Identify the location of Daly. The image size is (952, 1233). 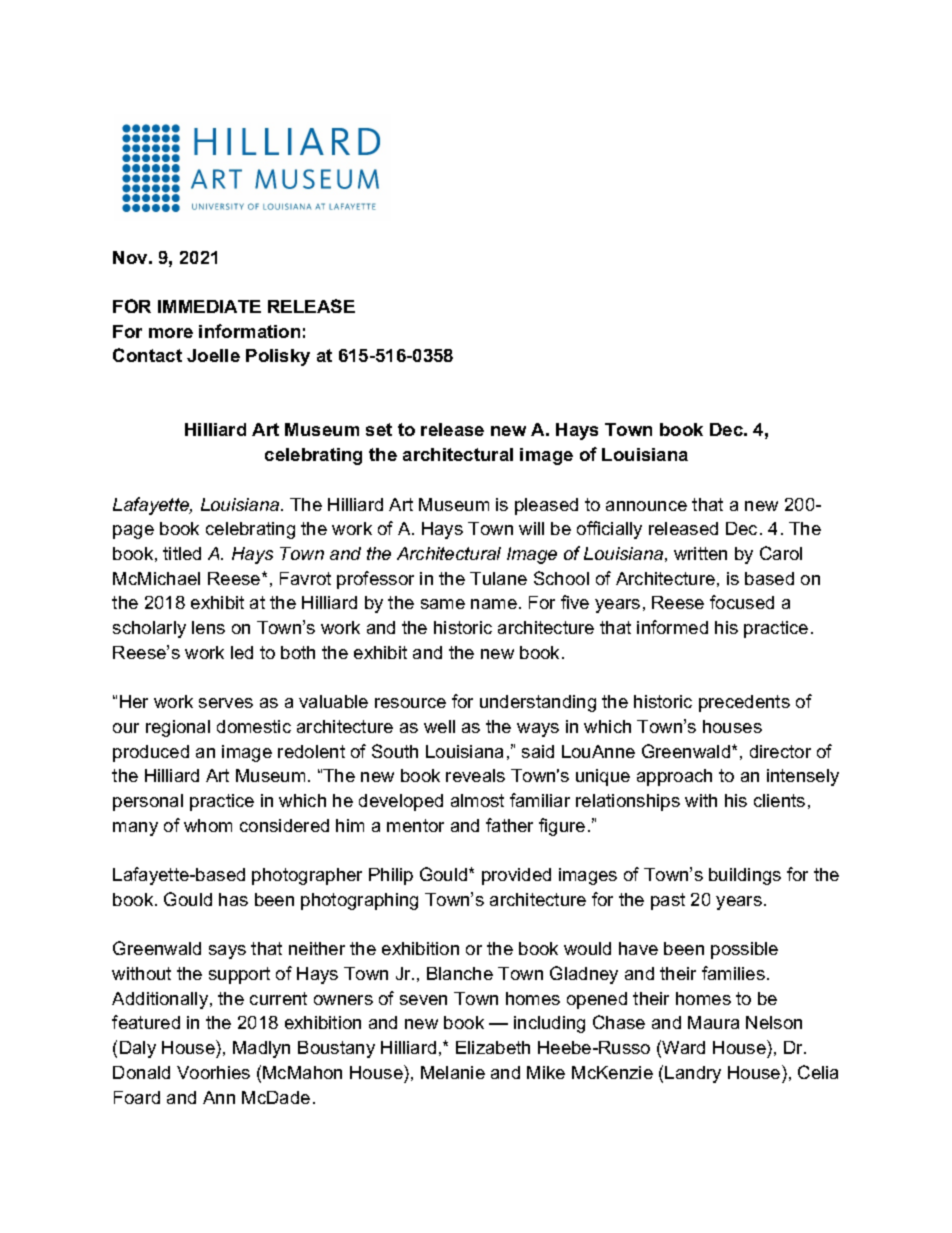
(138, 1049).
